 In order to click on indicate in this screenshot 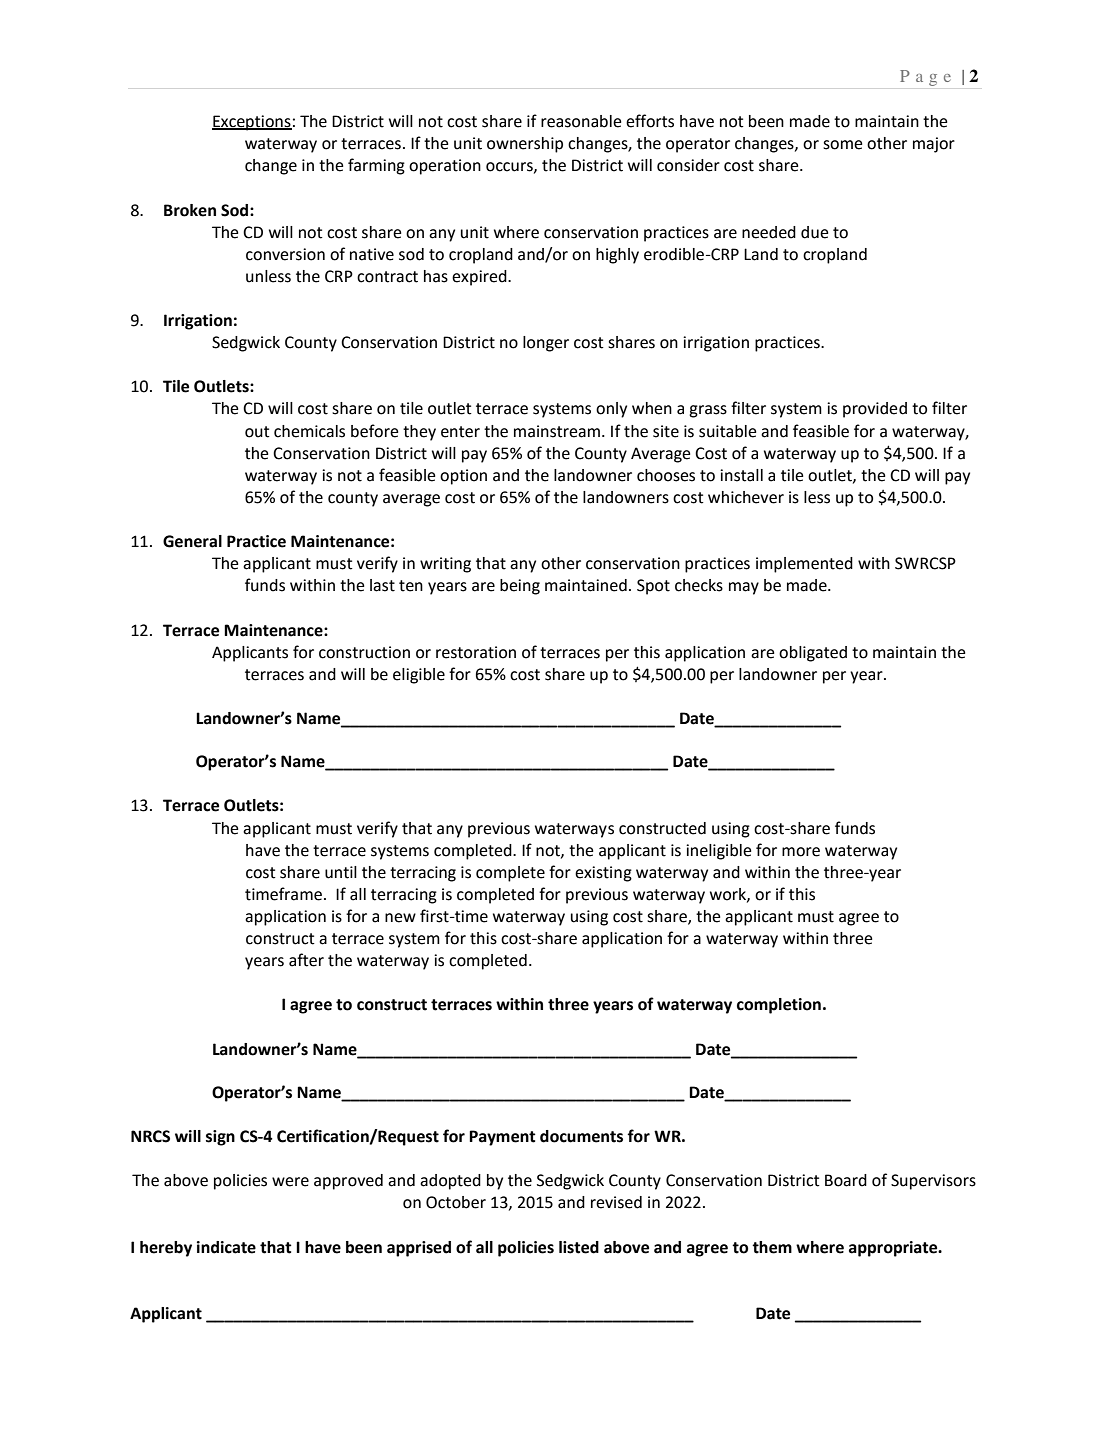, I will do `click(226, 1247)`.
